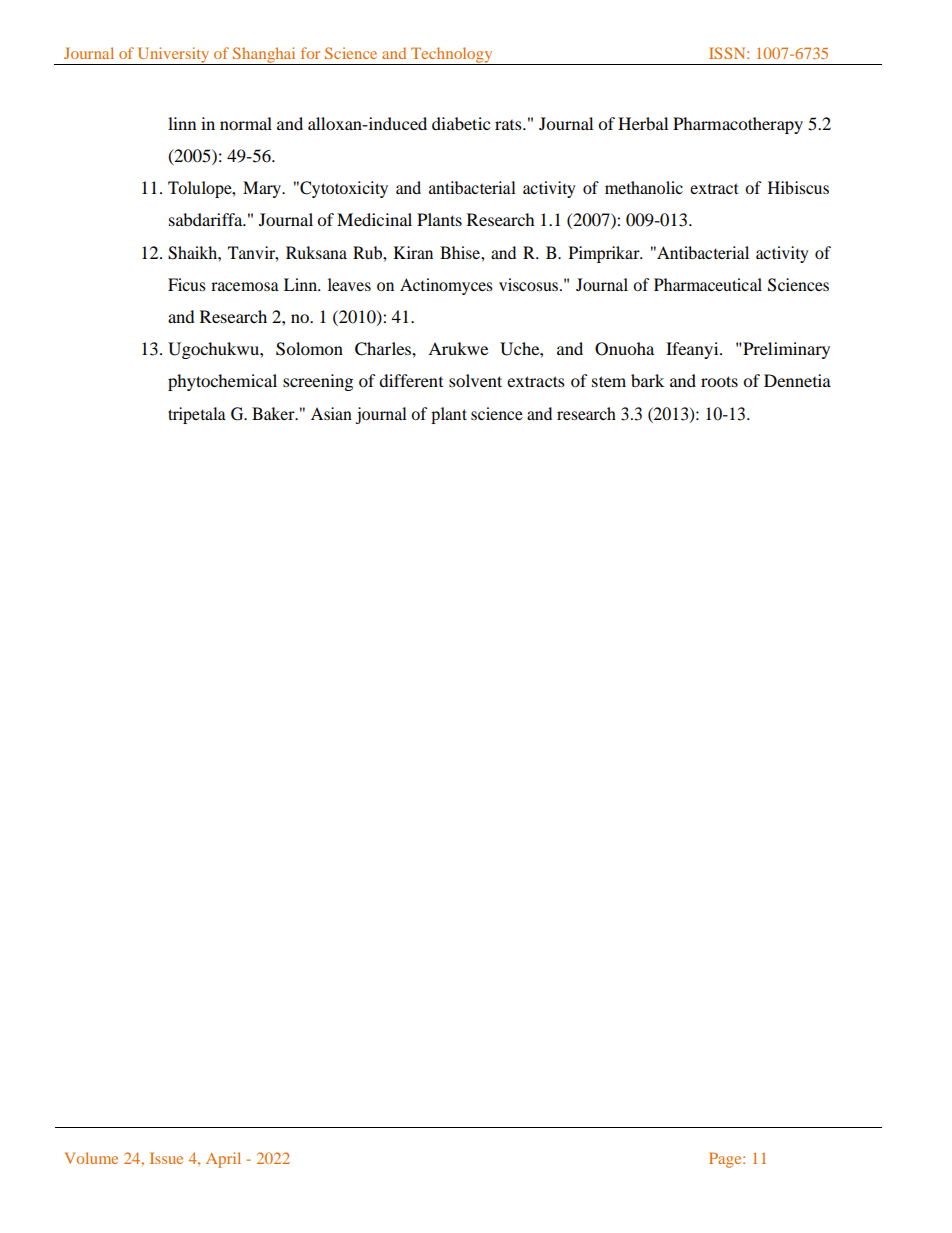  I want to click on April, so click(223, 1160).
